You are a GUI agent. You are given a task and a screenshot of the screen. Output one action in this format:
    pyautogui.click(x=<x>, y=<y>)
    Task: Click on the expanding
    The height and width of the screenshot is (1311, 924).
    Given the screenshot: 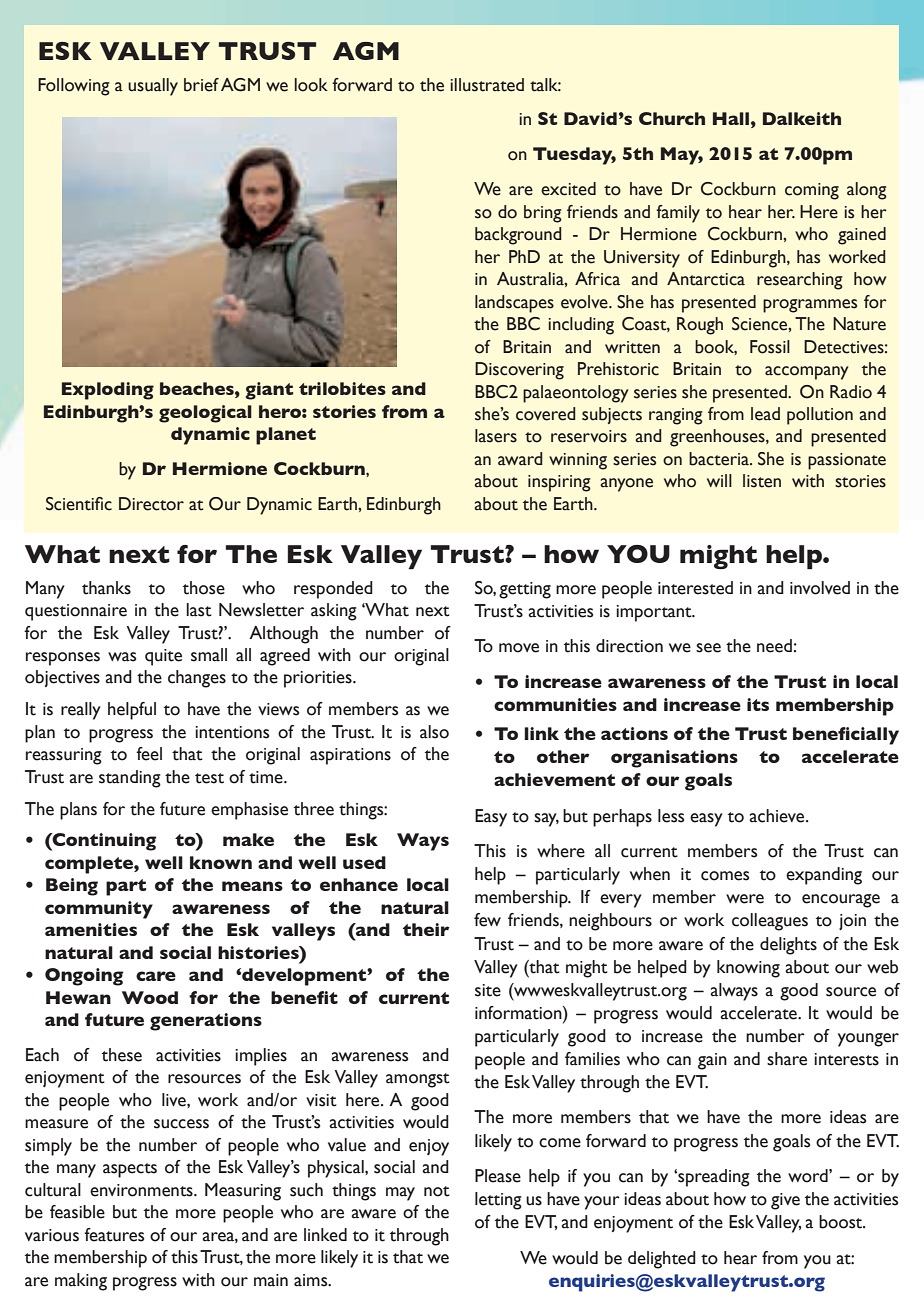 What is the action you would take?
    pyautogui.click(x=824, y=876)
